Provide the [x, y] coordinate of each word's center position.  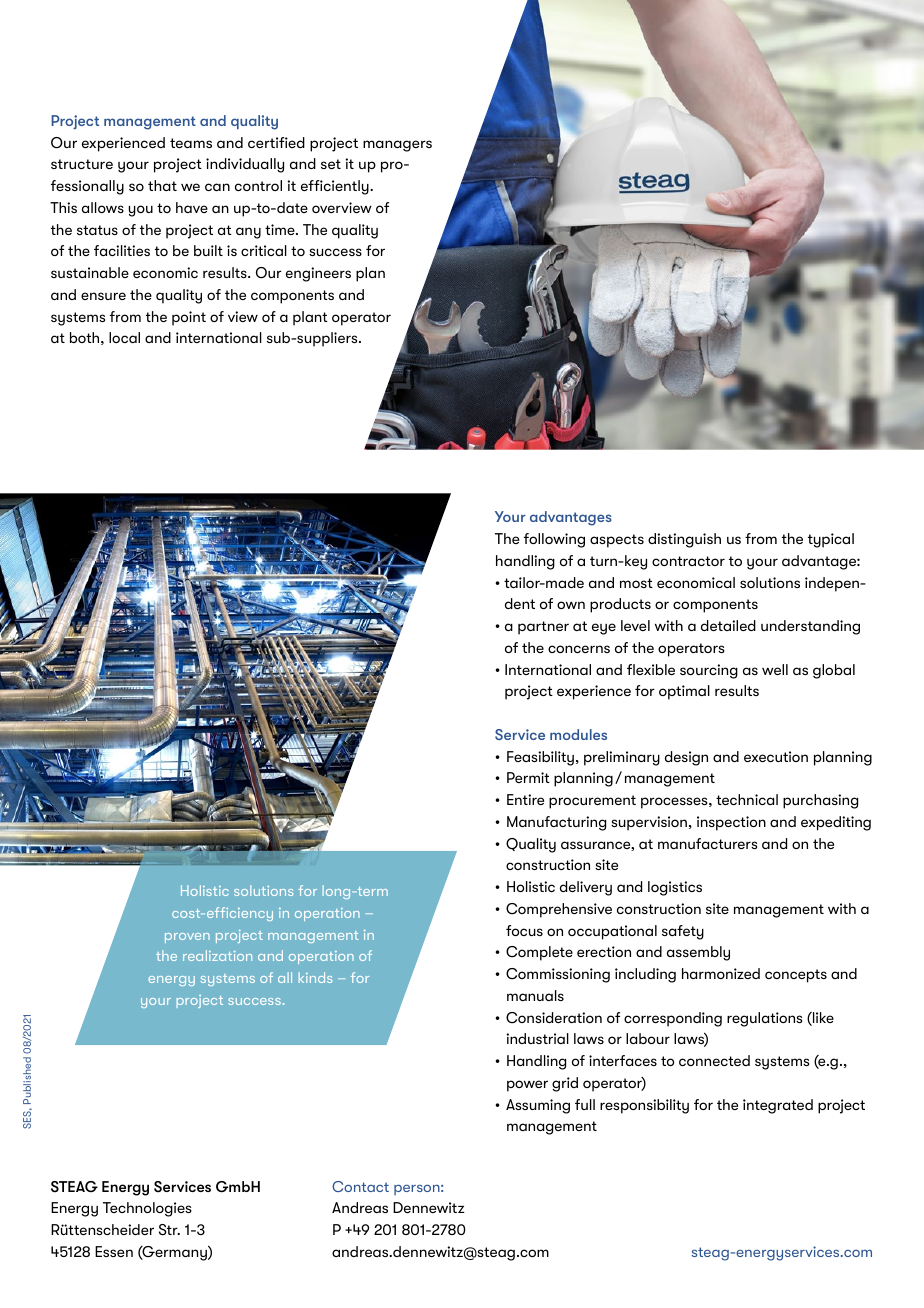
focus [524, 930]
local [124, 337]
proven [187, 938]
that [162, 185]
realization [217, 955]
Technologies [147, 1209]
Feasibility [540, 758]
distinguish [684, 540]
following [554, 540]
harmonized [721, 973]
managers [397, 146]
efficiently [336, 187]
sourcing [709, 671]
